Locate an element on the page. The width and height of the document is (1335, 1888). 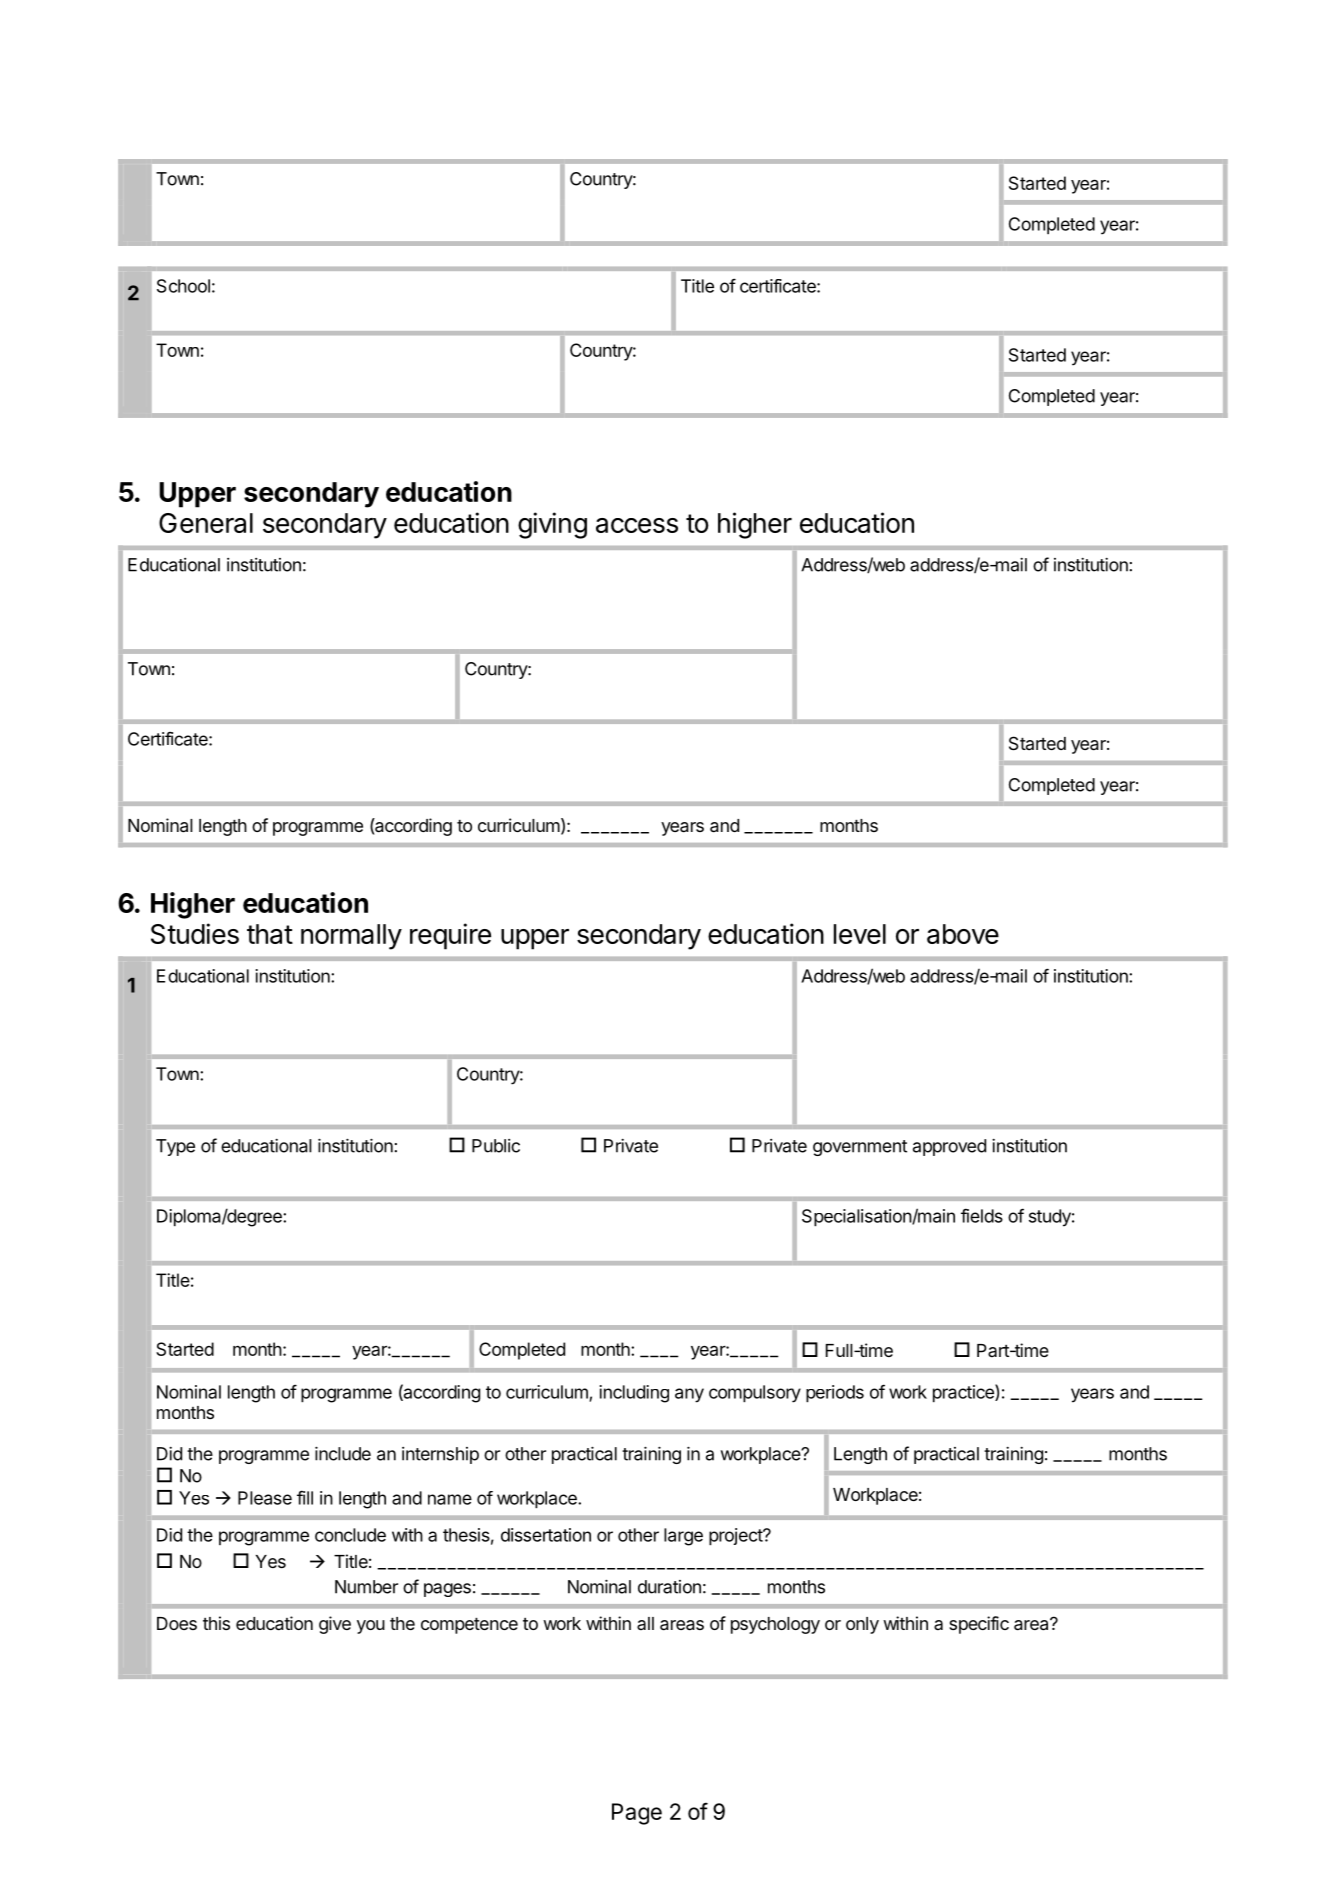
that is located at coordinates (270, 934).
